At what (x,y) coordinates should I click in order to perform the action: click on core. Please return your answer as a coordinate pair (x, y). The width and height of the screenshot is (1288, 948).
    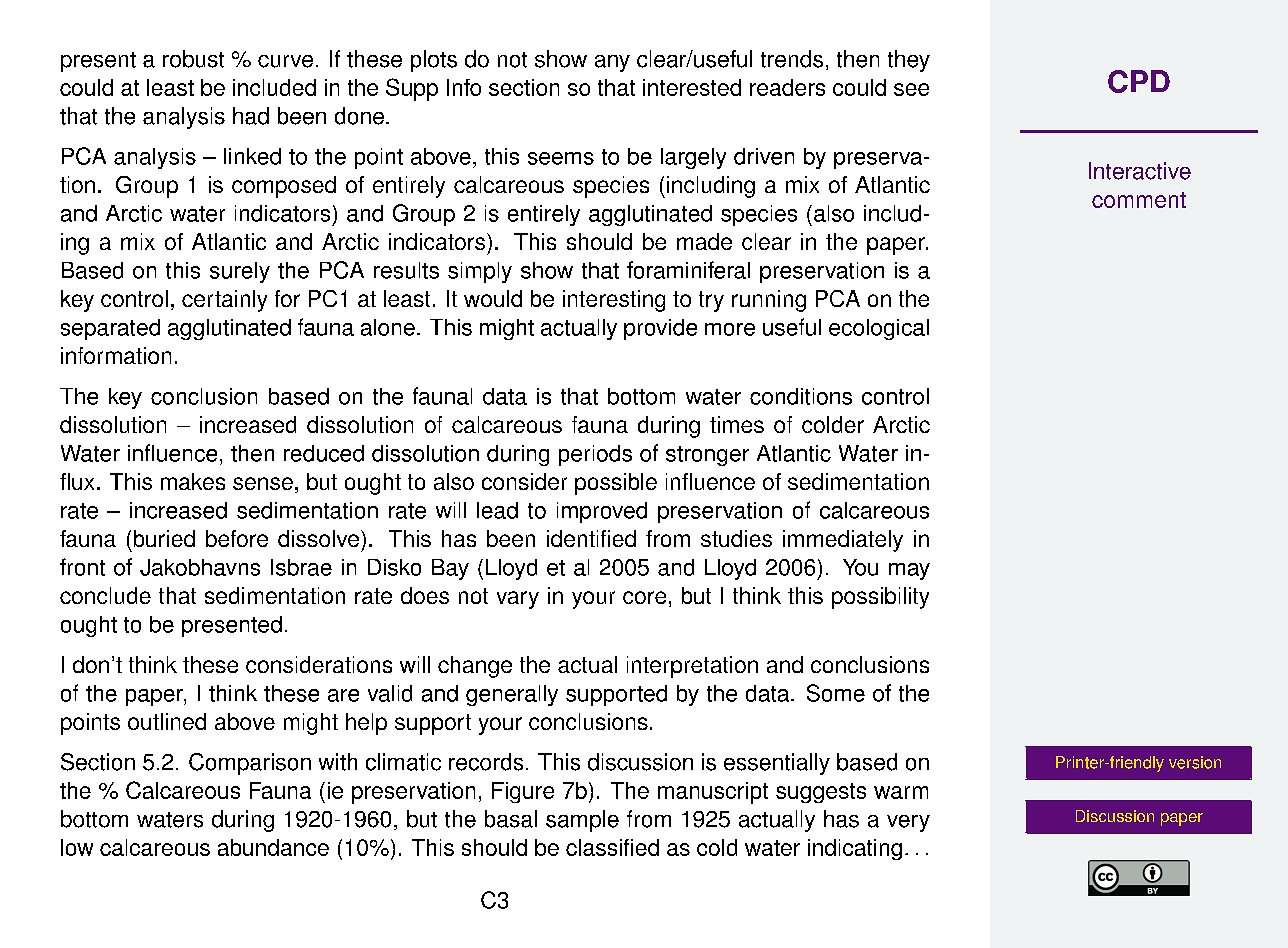
    Looking at the image, I should click on (644, 597).
